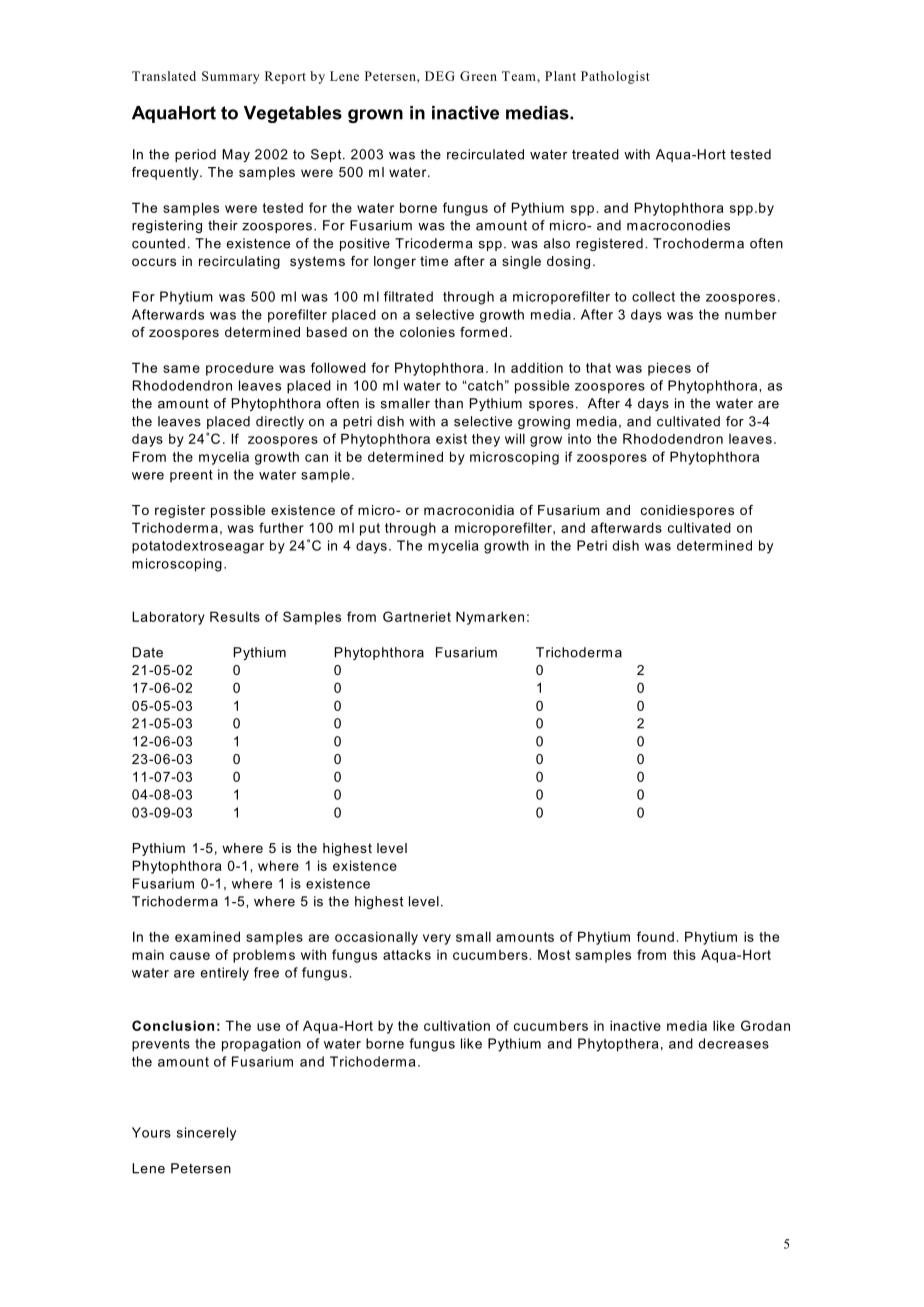 This screenshot has width=924, height=1307. What do you see at coordinates (669, 369) in the screenshot?
I see `pieces` at bounding box center [669, 369].
